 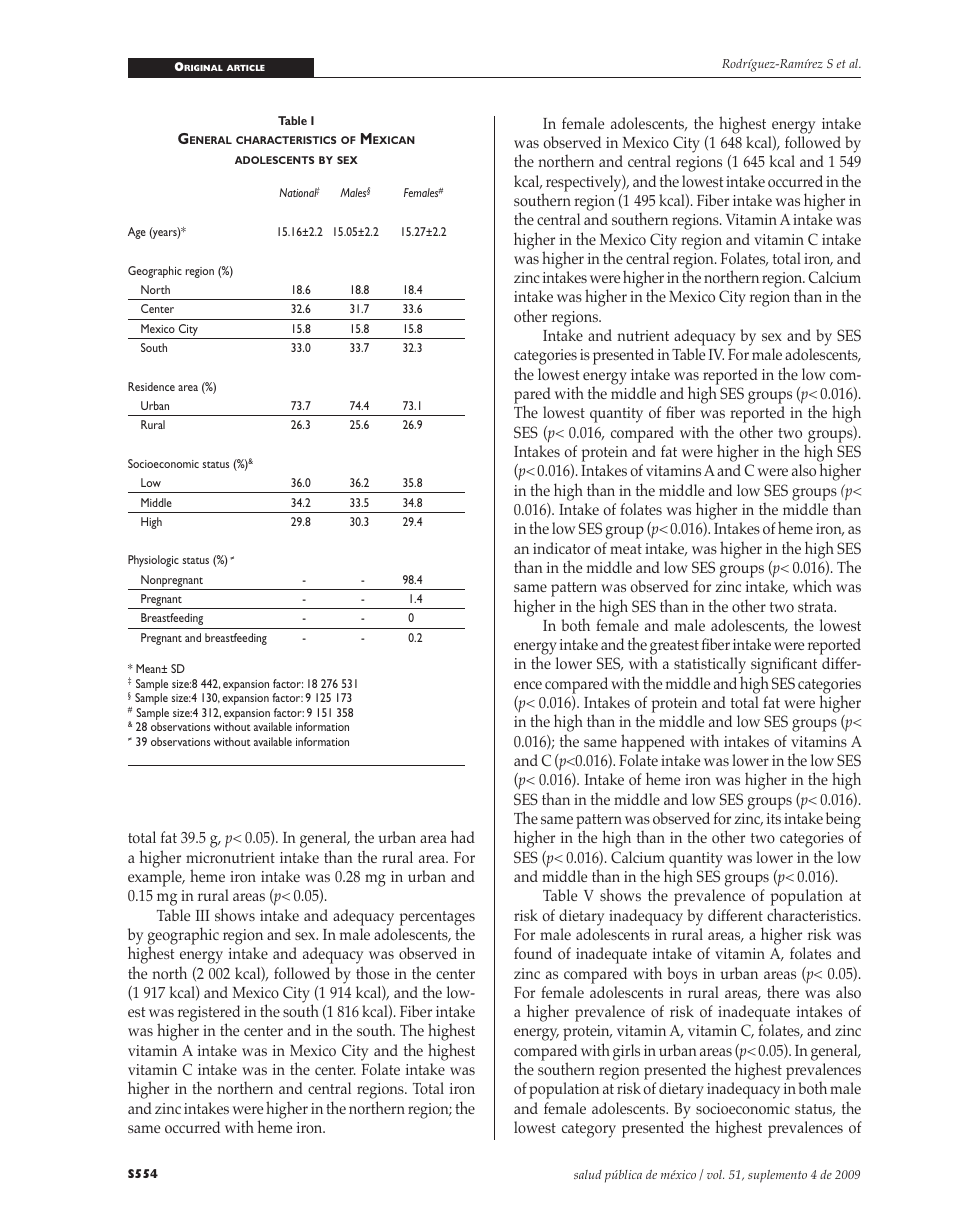 What do you see at coordinates (149, 668) in the document?
I see `Mean` at bounding box center [149, 668].
